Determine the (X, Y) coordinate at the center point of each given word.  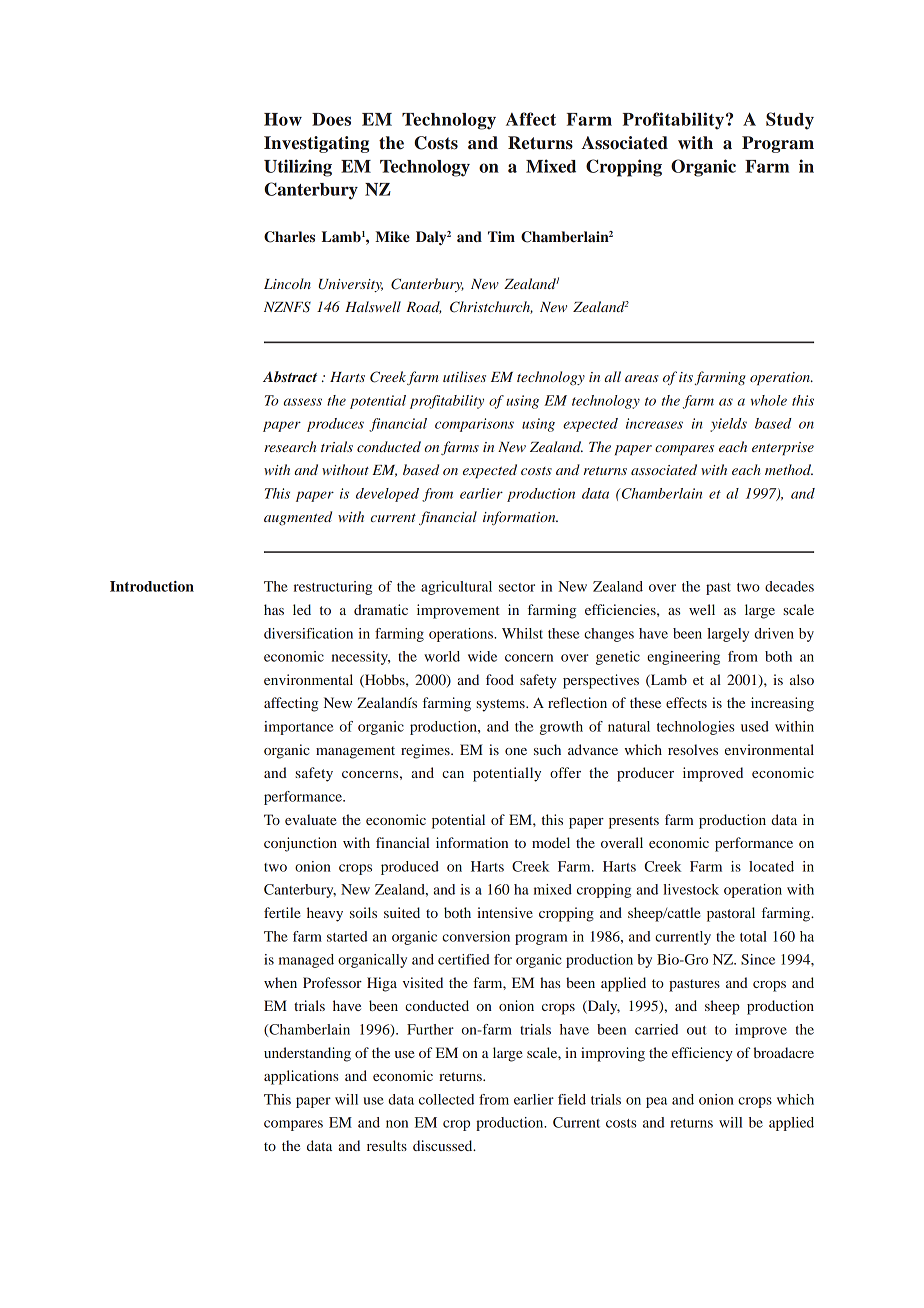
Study (790, 121)
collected (446, 1099)
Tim (501, 236)
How (283, 119)
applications (301, 1077)
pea (656, 1102)
